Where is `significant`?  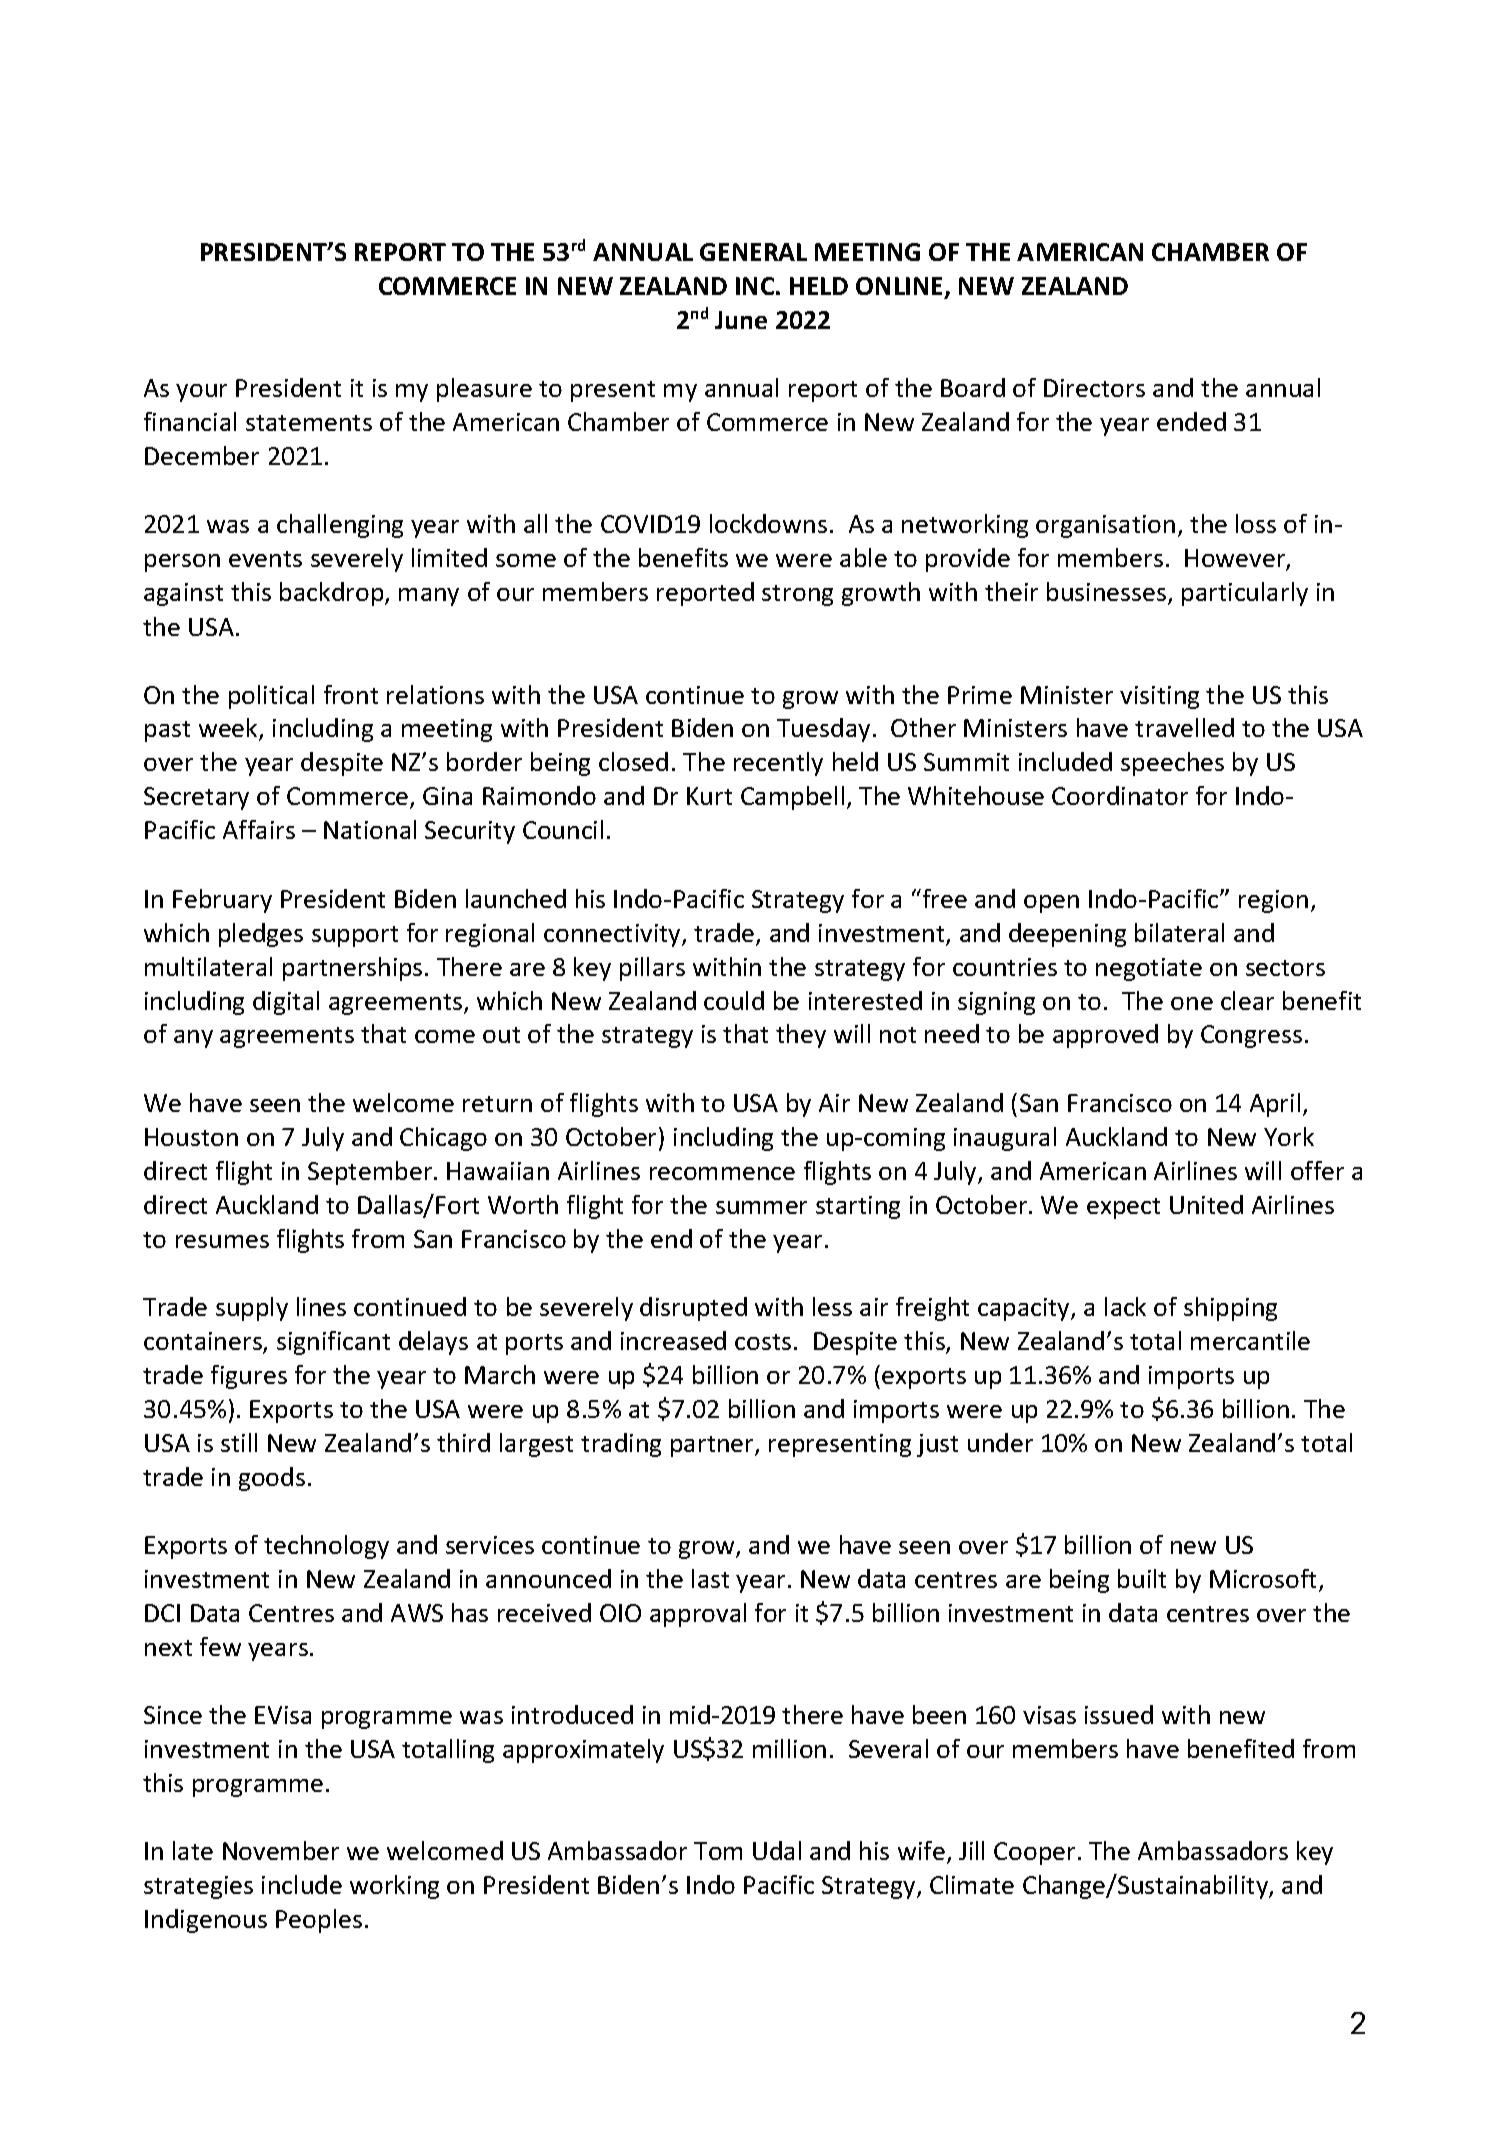 significant is located at coordinates (333, 1343).
